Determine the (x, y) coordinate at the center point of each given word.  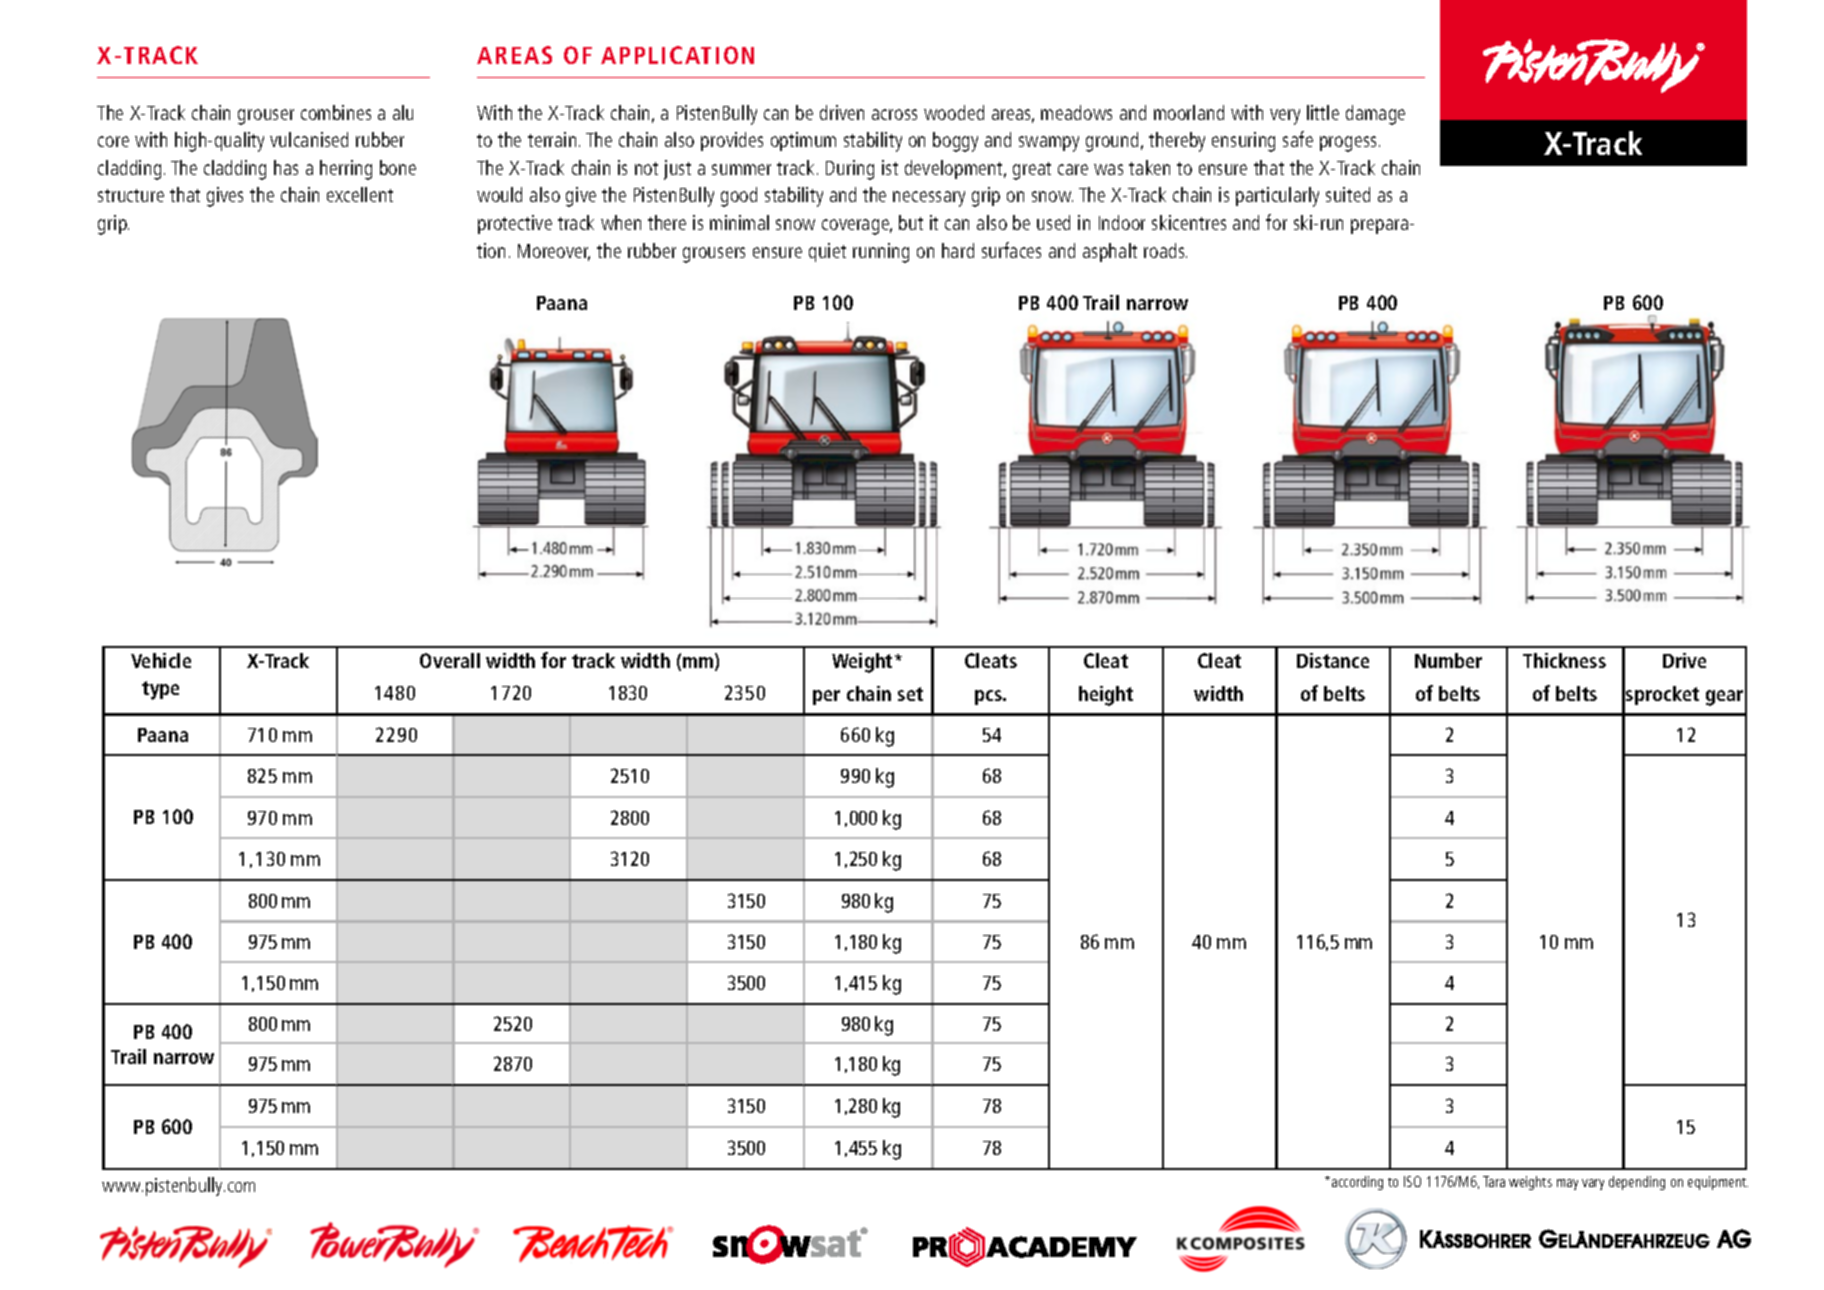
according (1357, 1183)
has (286, 167)
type (160, 690)
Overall (450, 660)
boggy (955, 142)
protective (515, 224)
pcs (990, 697)
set (910, 694)
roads (1165, 250)
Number (1448, 660)
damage (1375, 115)
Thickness (1564, 660)
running (881, 253)
